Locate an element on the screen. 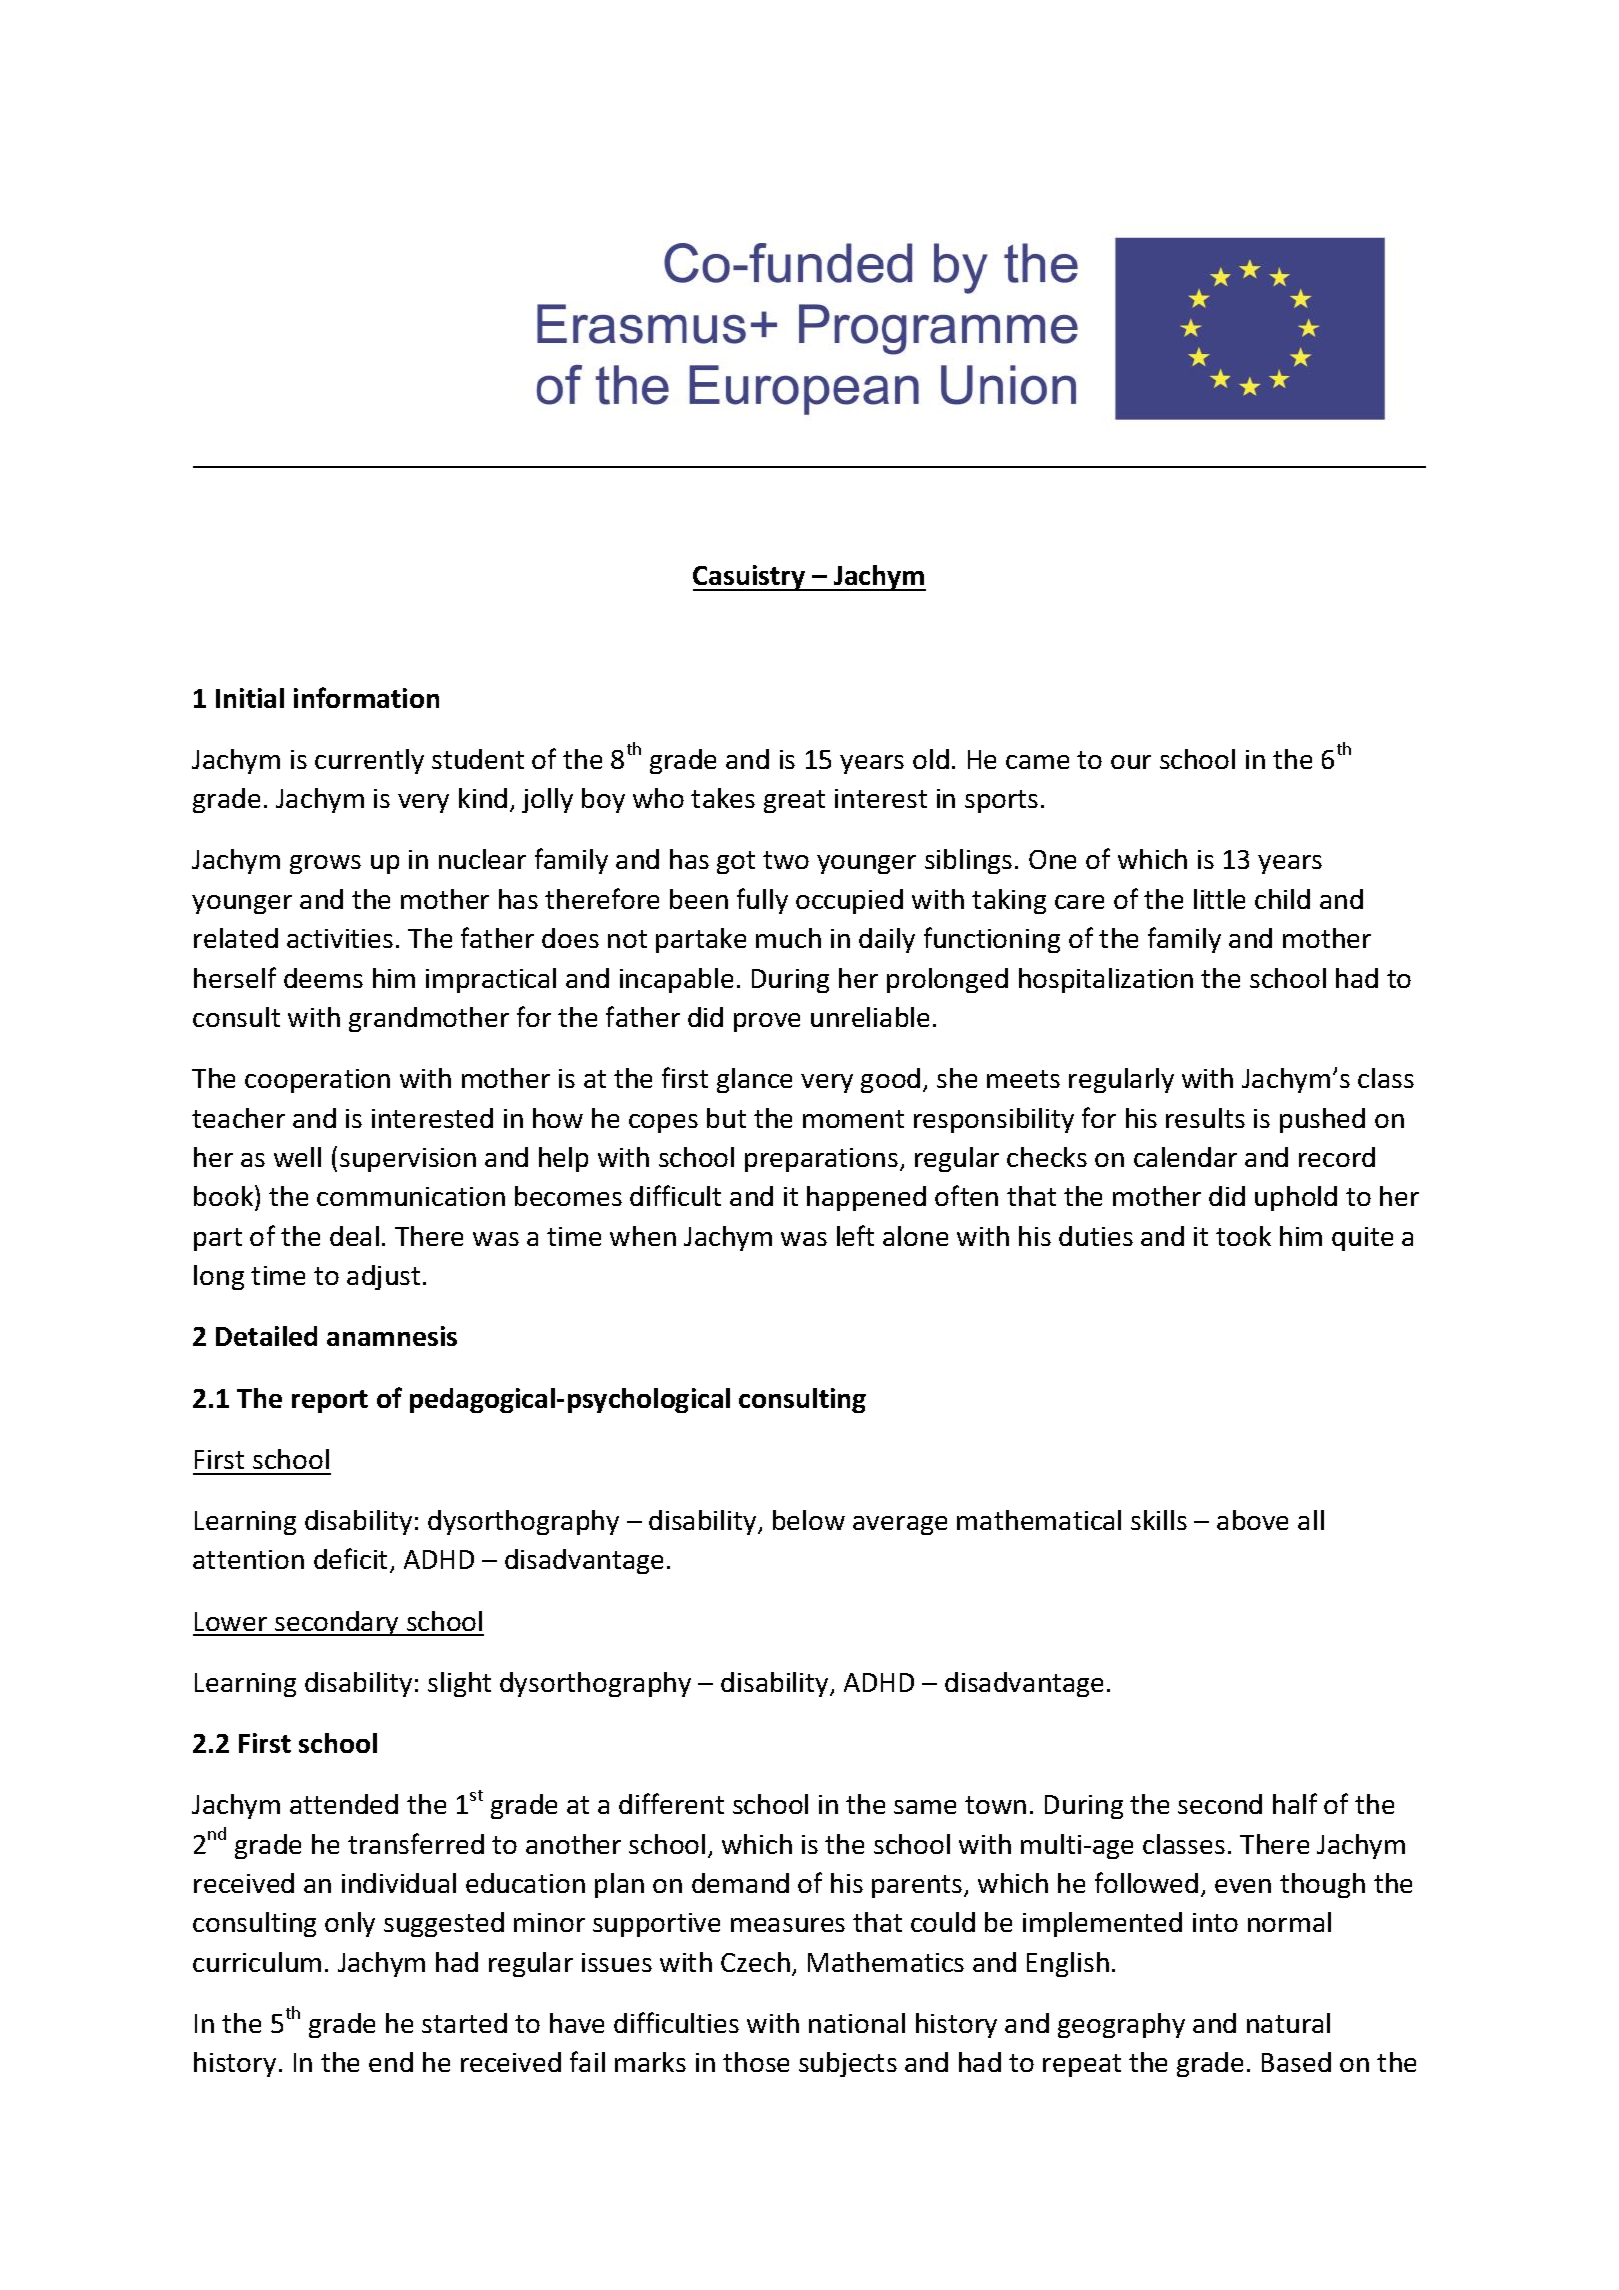  deficit is located at coordinates (352, 1560).
